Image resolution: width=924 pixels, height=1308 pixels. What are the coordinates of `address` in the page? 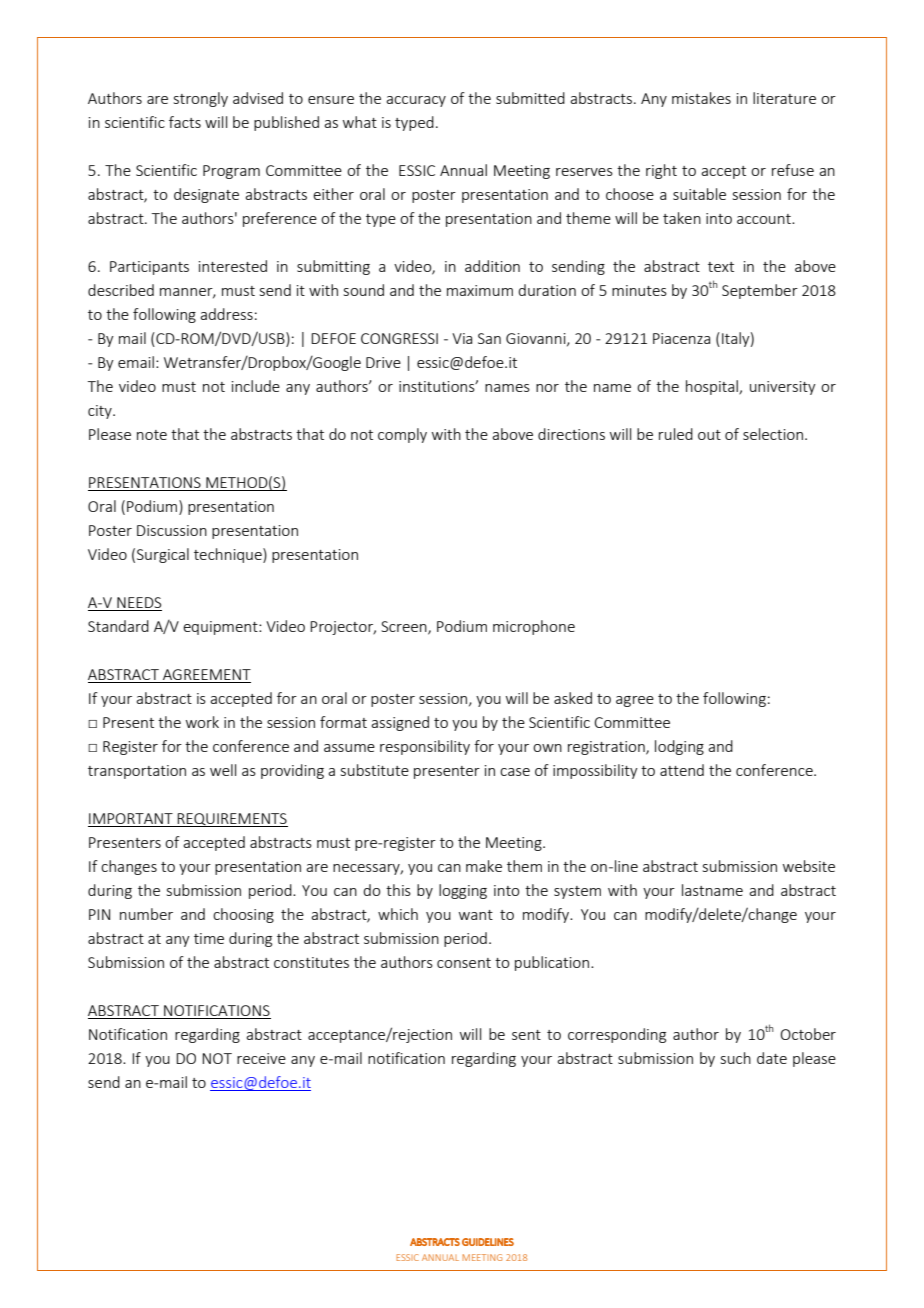 It's located at (226, 314).
